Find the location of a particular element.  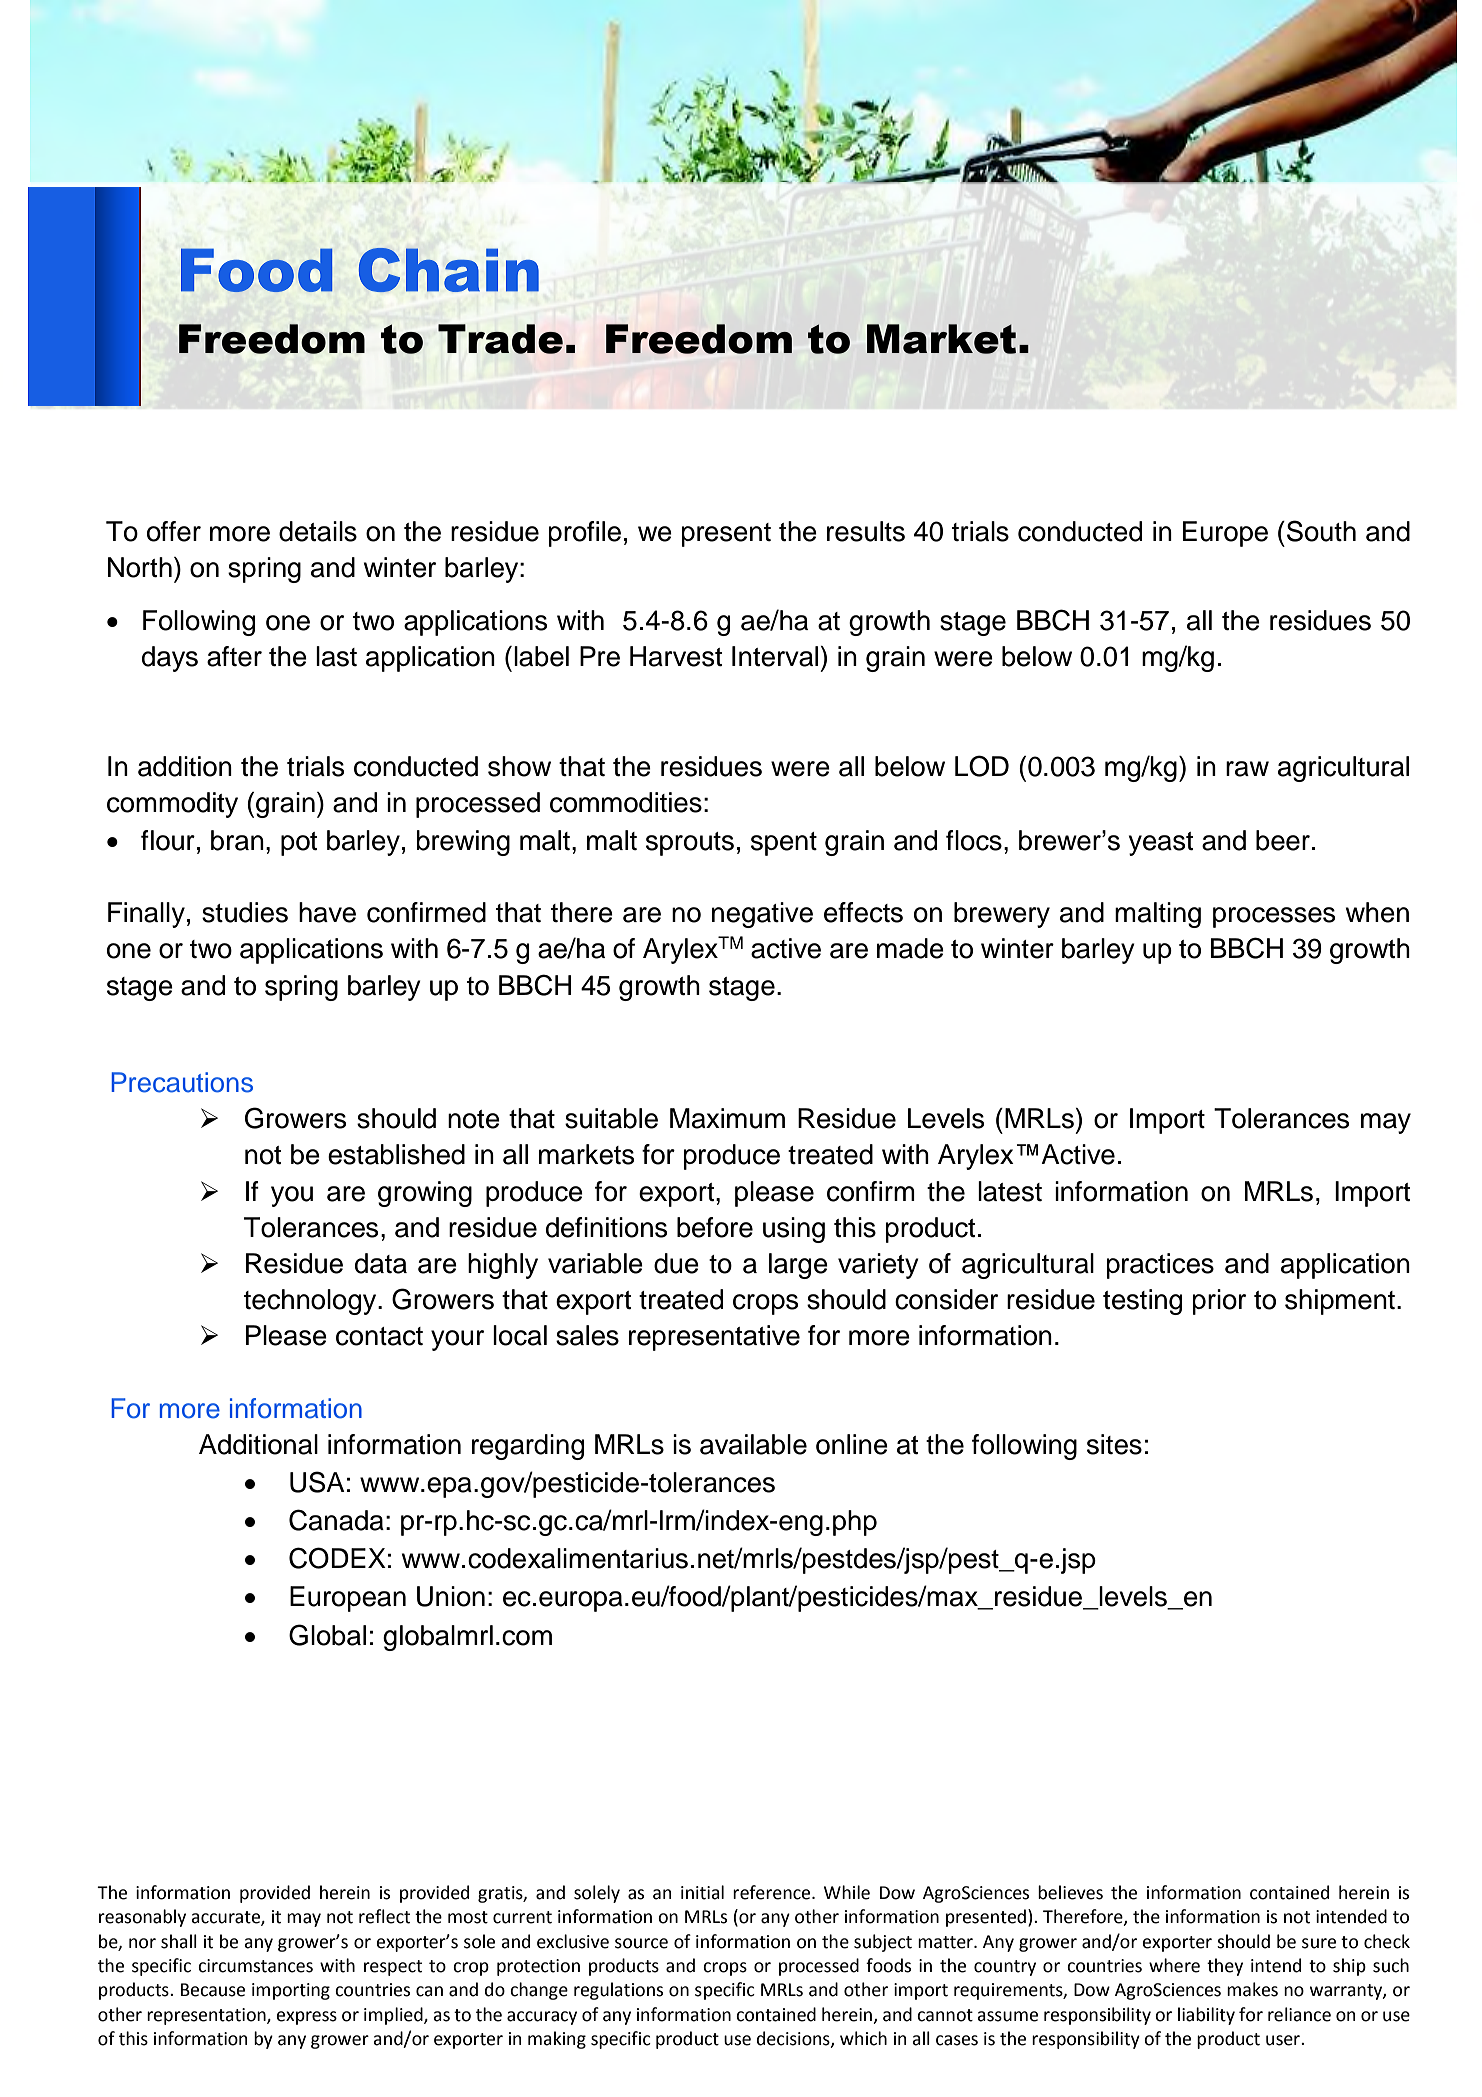

sites is located at coordinates (1114, 1444).
